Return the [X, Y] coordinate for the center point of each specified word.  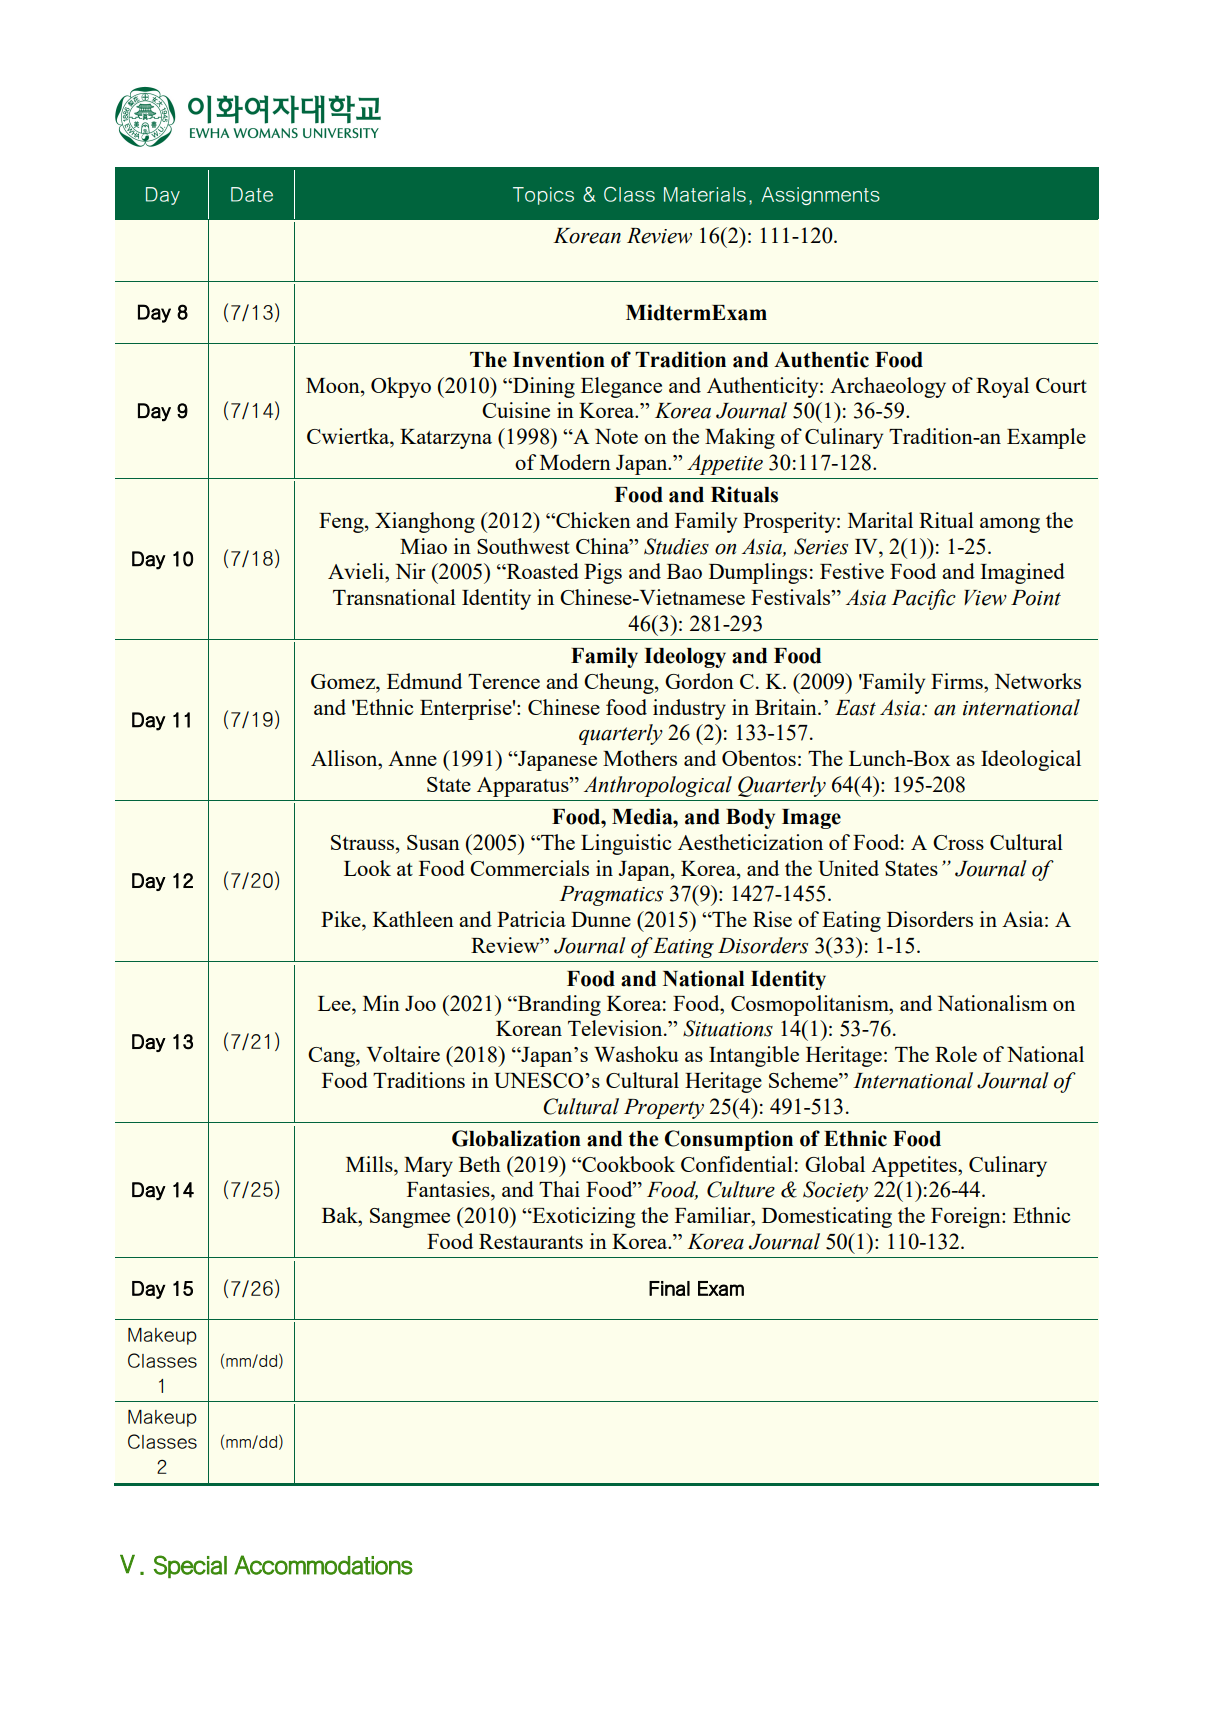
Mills [370, 1164]
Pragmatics [611, 896]
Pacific [923, 599]
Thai [559, 1189]
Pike [342, 919]
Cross [958, 842]
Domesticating [827, 1217]
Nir [410, 571]
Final [669, 1288]
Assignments [820, 196]
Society [835, 1191]
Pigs [603, 573]
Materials [705, 194]
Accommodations [323, 1565]
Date [252, 194]
